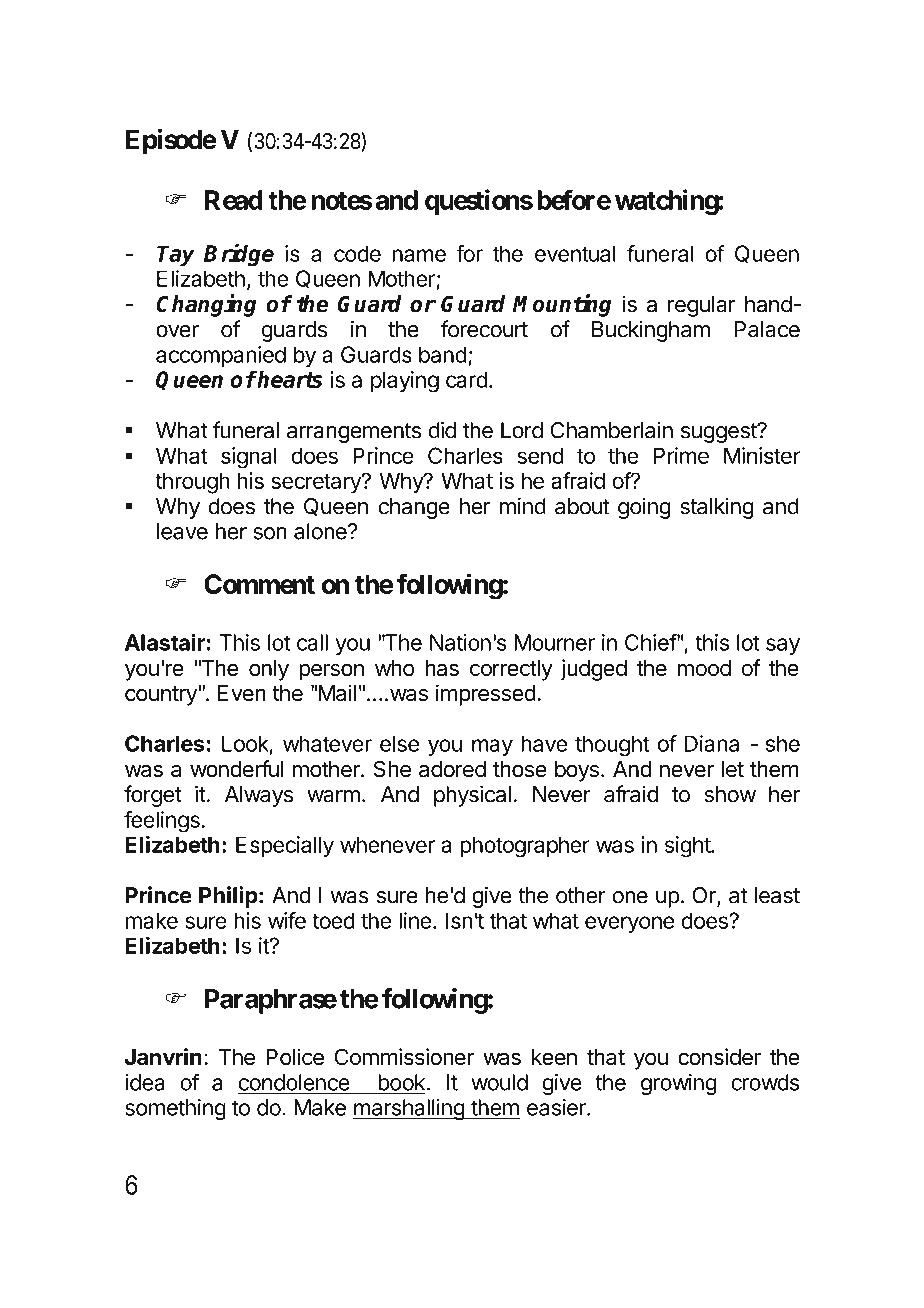 The height and width of the screenshot is (1308, 924). I want to click on regular, so click(702, 306).
